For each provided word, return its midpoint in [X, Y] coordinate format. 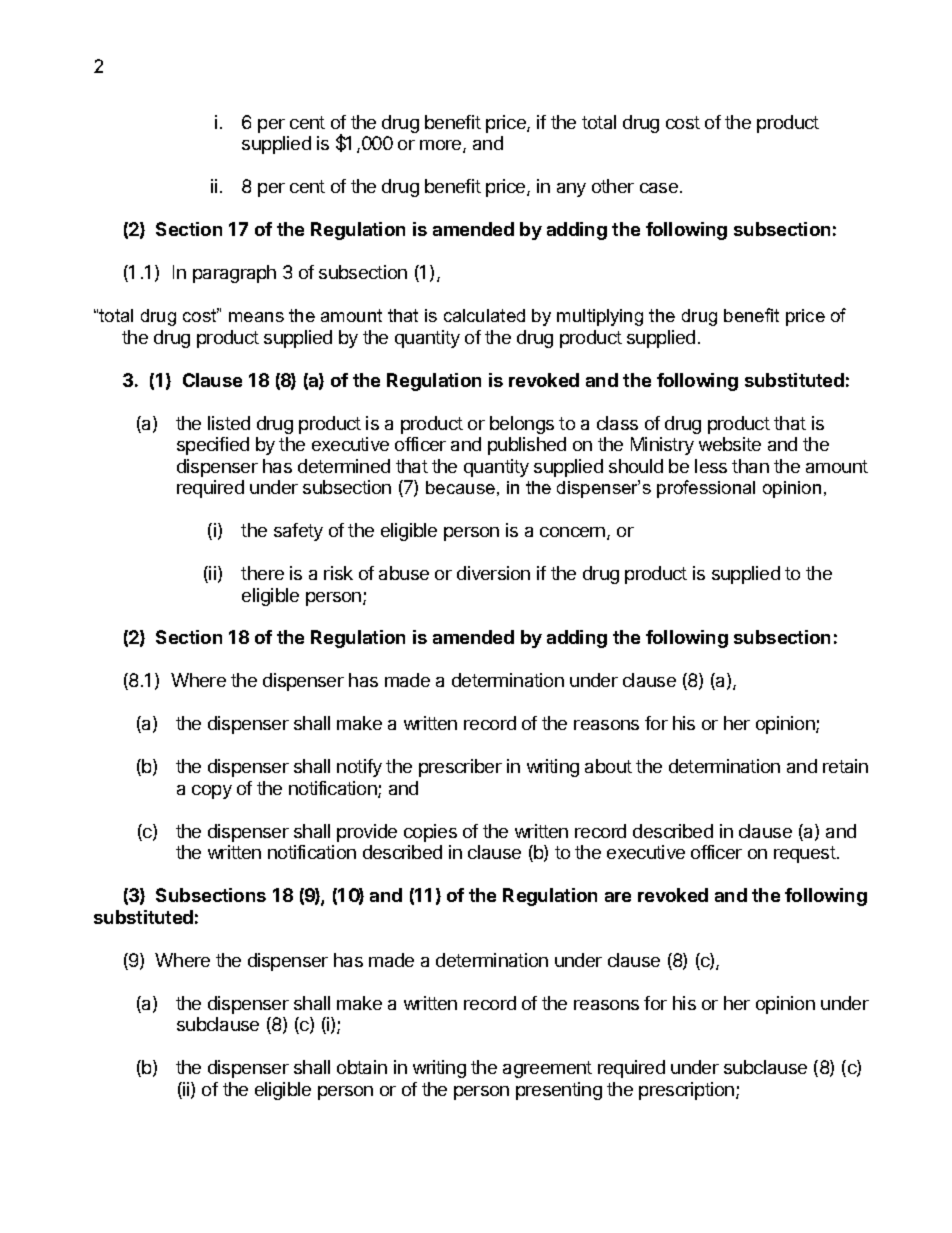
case [659, 188]
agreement [547, 1069]
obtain [362, 1067]
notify [359, 768]
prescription [686, 1091]
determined [344, 466]
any [571, 190]
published [527, 446]
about [608, 766]
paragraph [234, 274]
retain [845, 766]
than [750, 466]
